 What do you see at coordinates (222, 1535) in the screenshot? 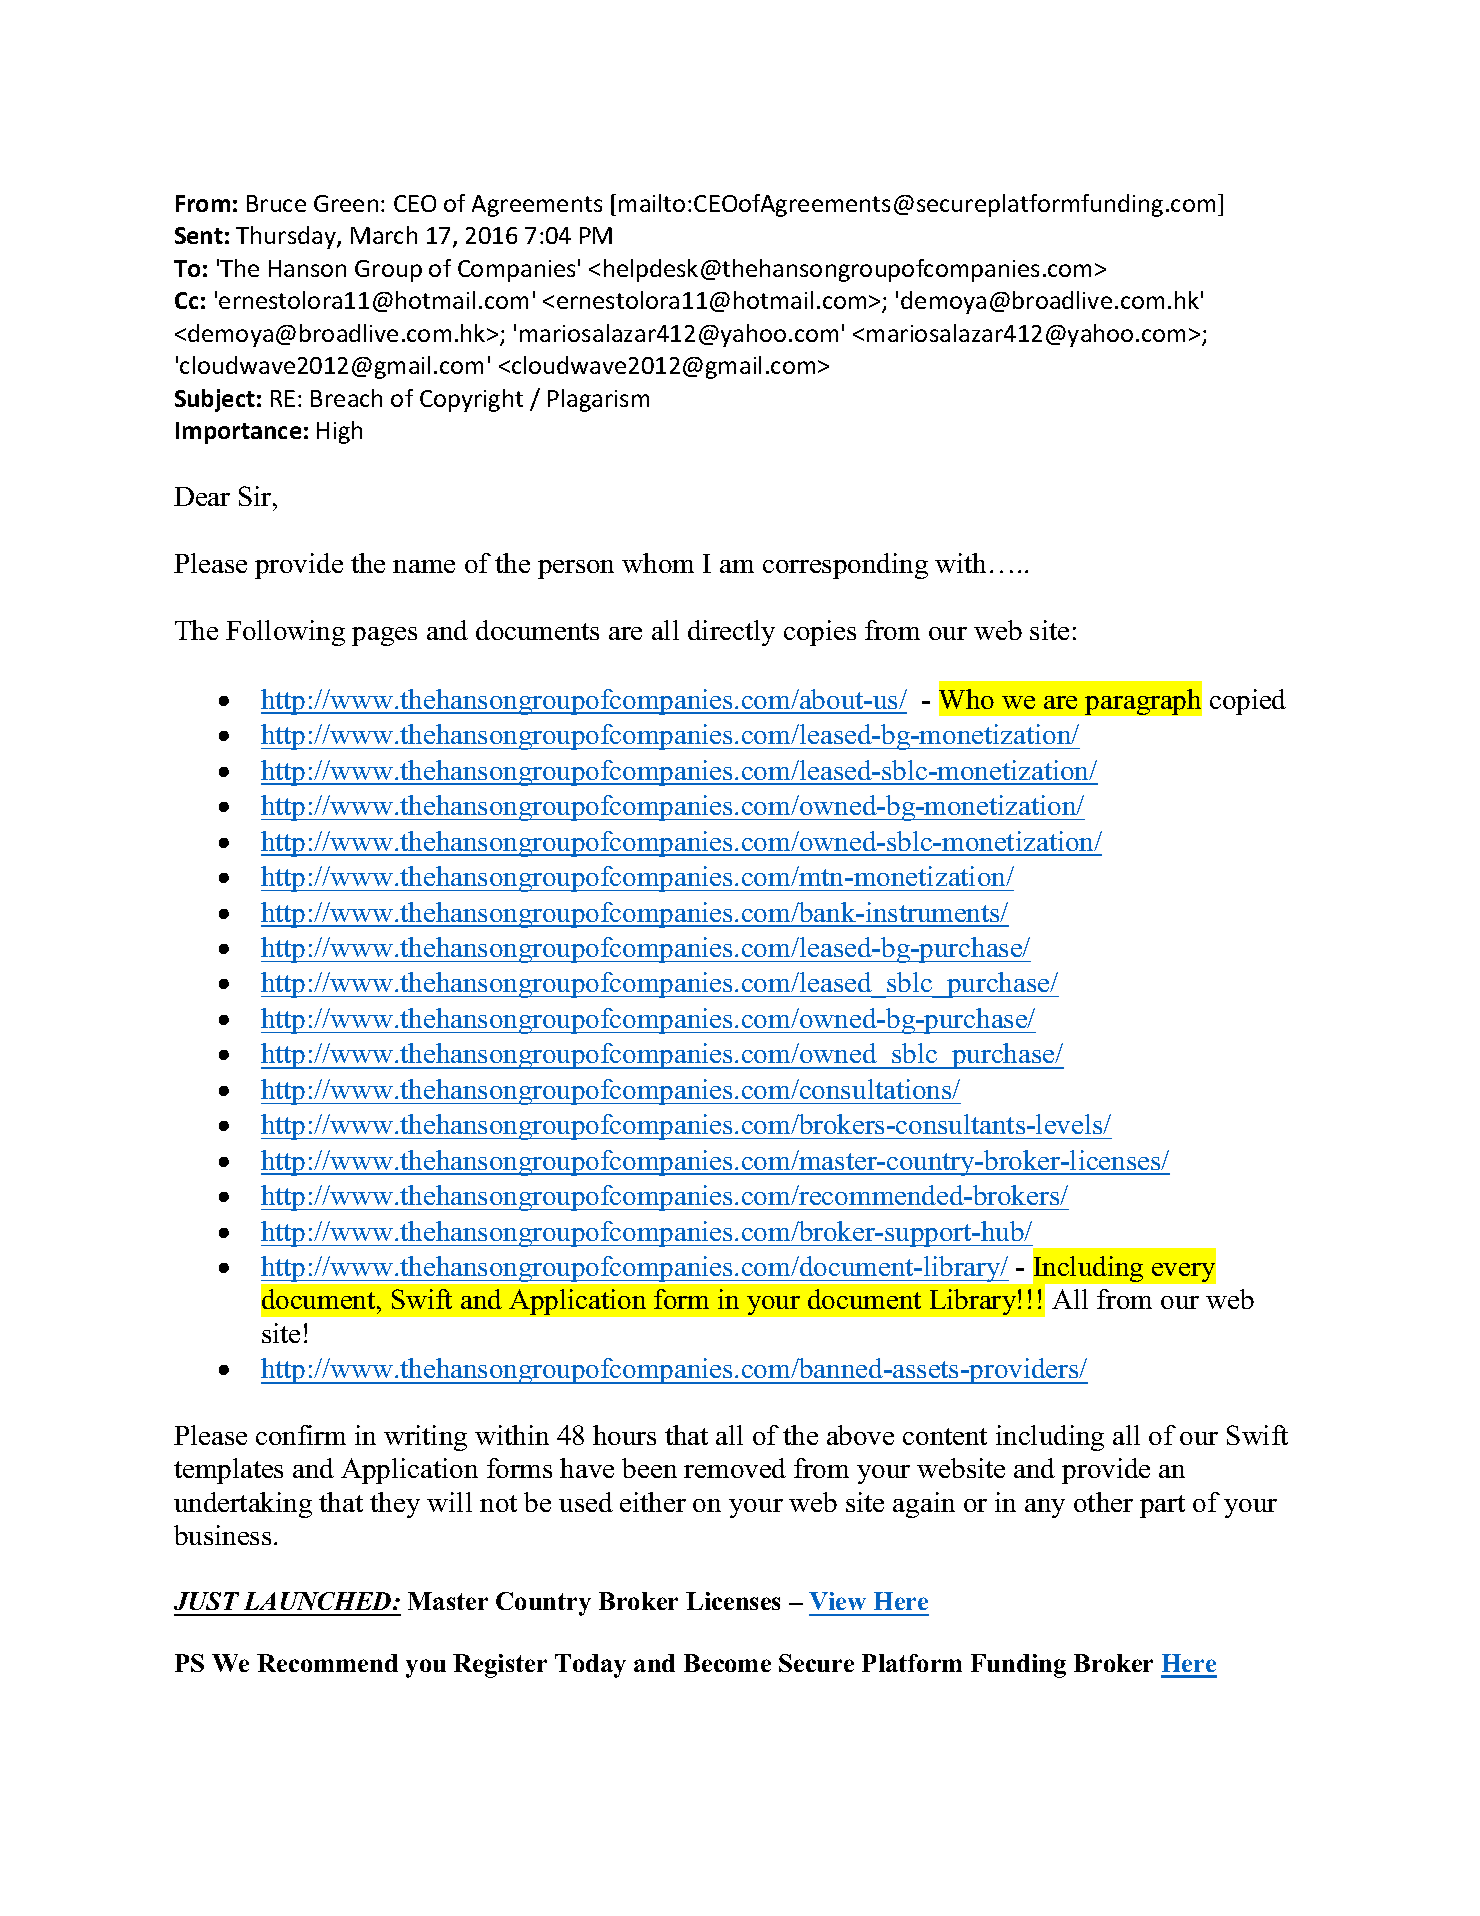
I see `business` at bounding box center [222, 1535].
